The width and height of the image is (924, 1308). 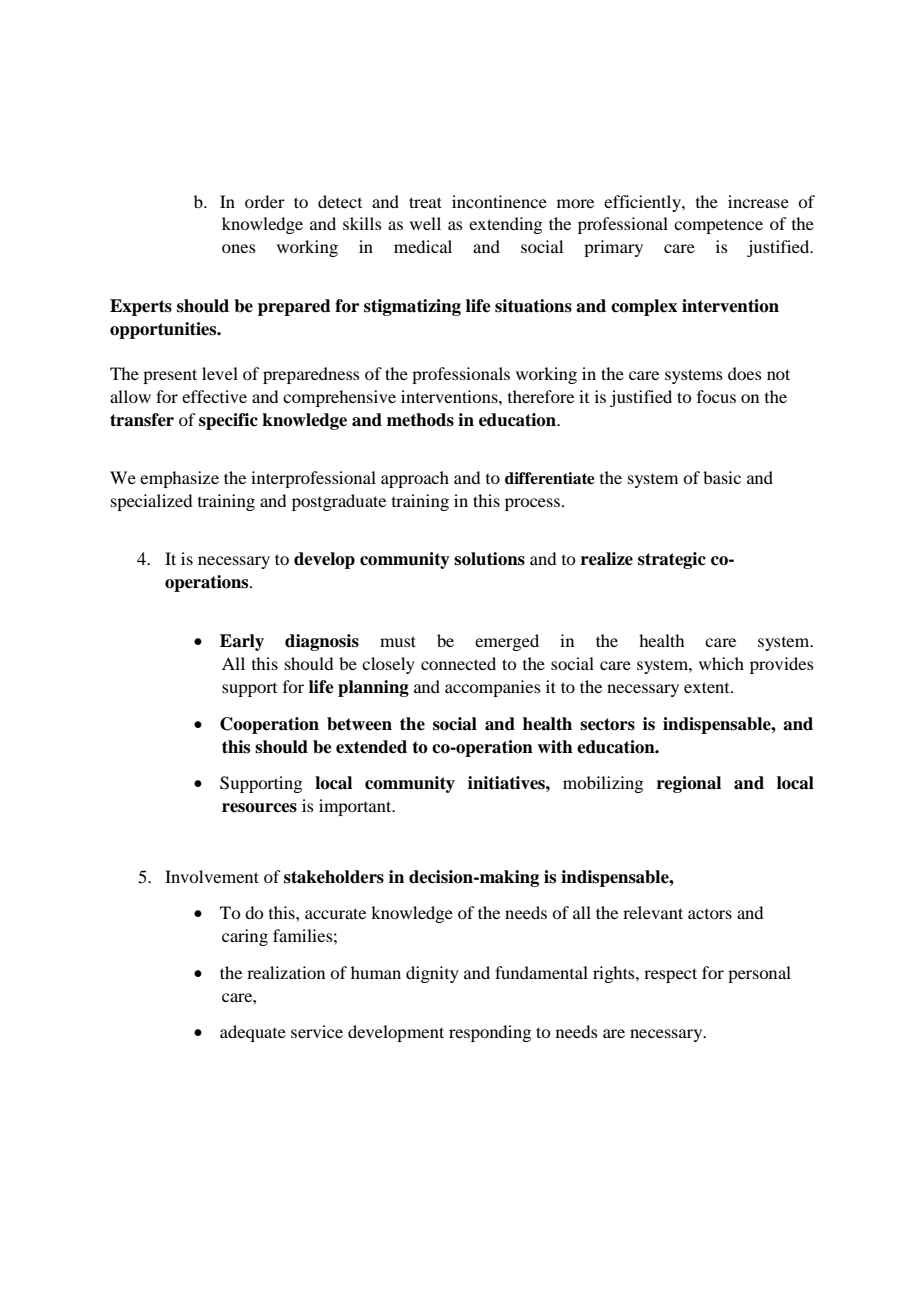 I want to click on respect, so click(x=670, y=975).
